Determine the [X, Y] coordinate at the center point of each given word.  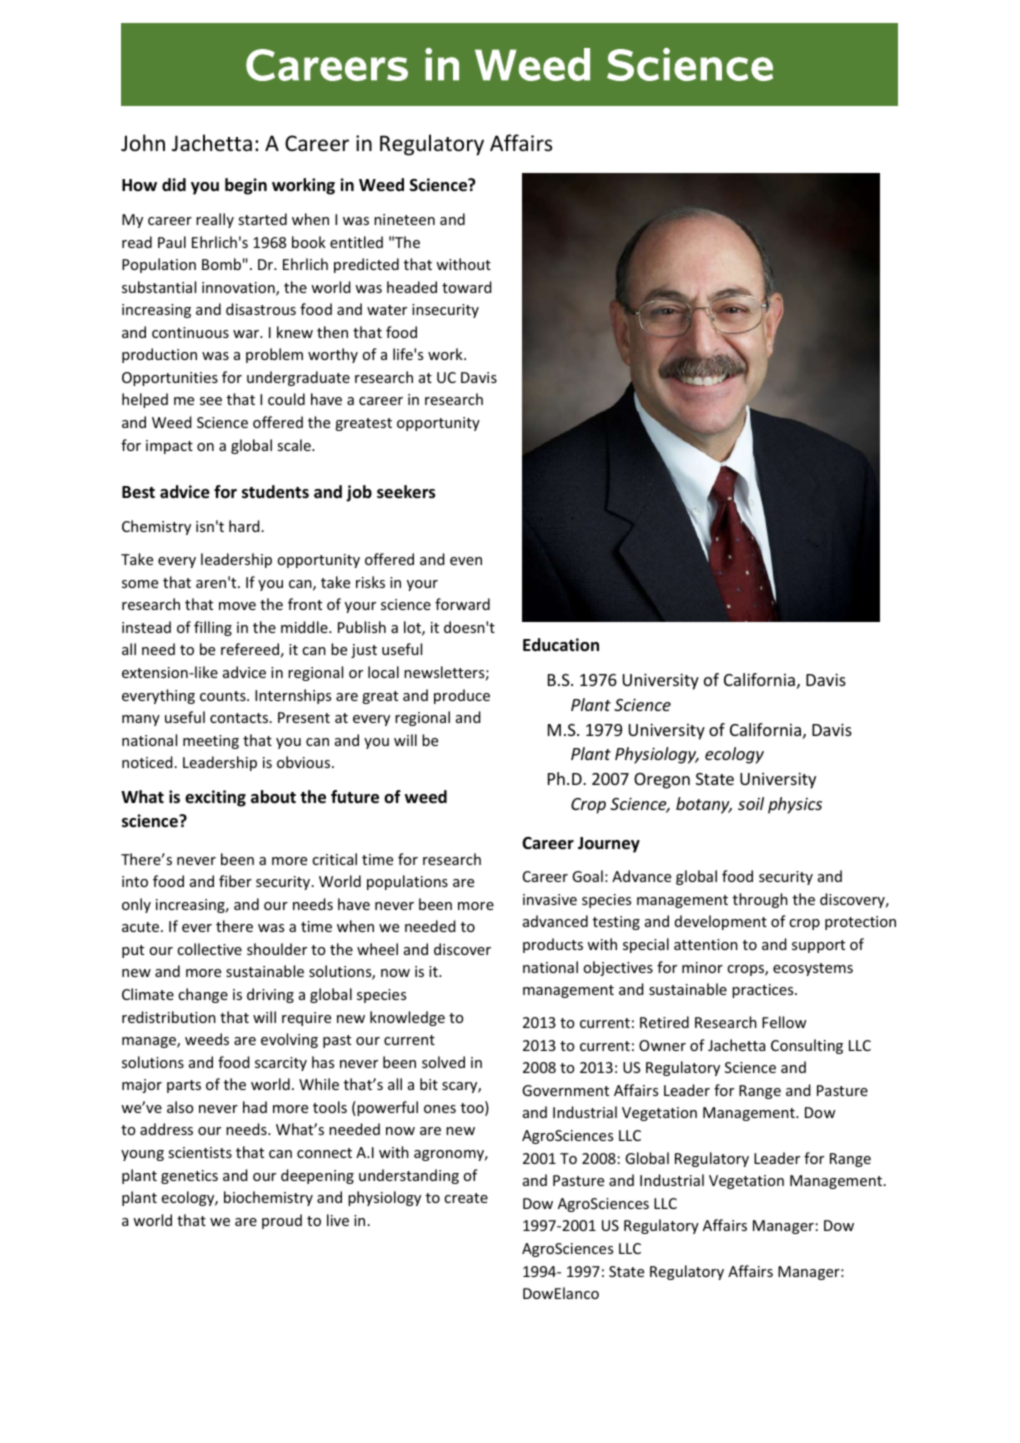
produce [462, 696]
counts [224, 696]
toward [467, 287]
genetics [189, 1177]
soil [751, 803]
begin [246, 186]
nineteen [404, 219]
